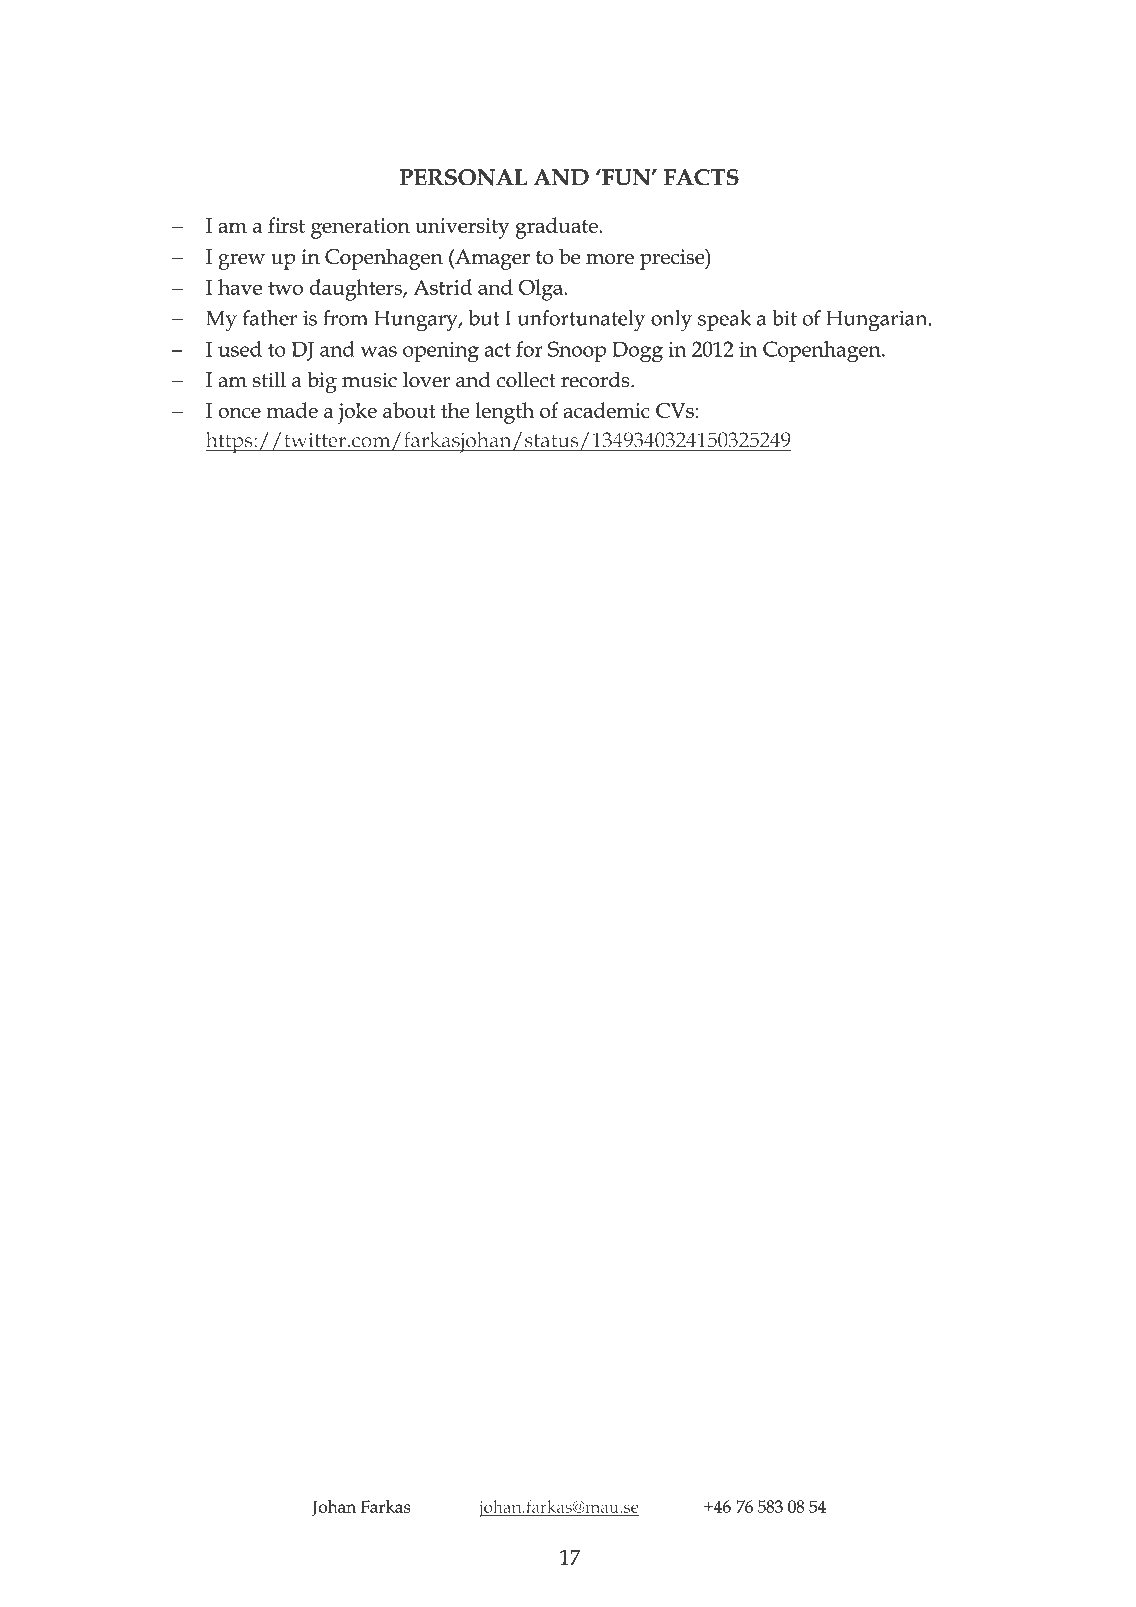 This document has height=1607, width=1136. I want to click on Snoop, so click(577, 351).
